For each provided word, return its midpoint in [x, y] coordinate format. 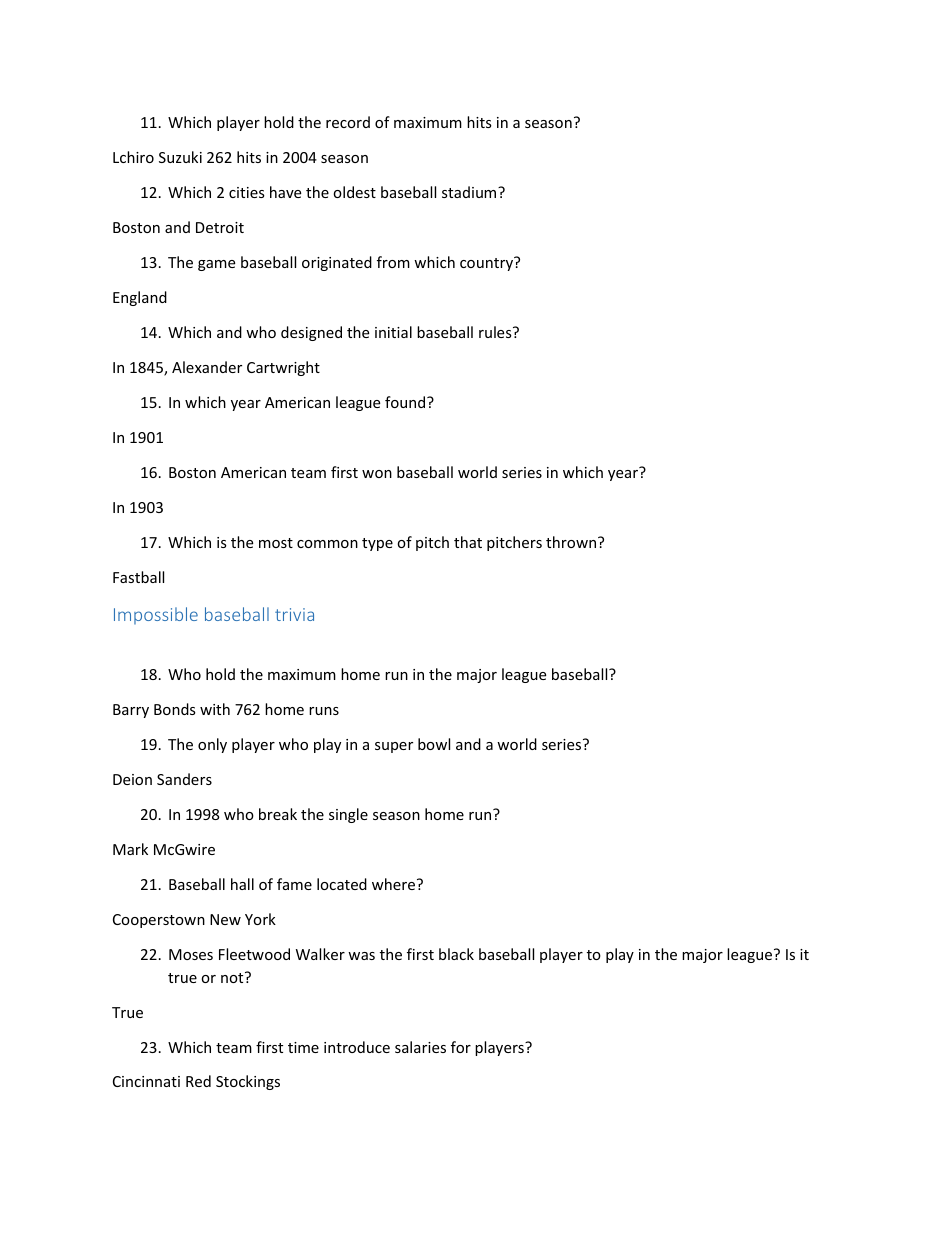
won [377, 474]
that [468, 542]
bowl [434, 744]
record [348, 122]
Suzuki [180, 157]
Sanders [184, 779]
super [394, 747]
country [488, 263]
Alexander [207, 367]
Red [198, 1081]
